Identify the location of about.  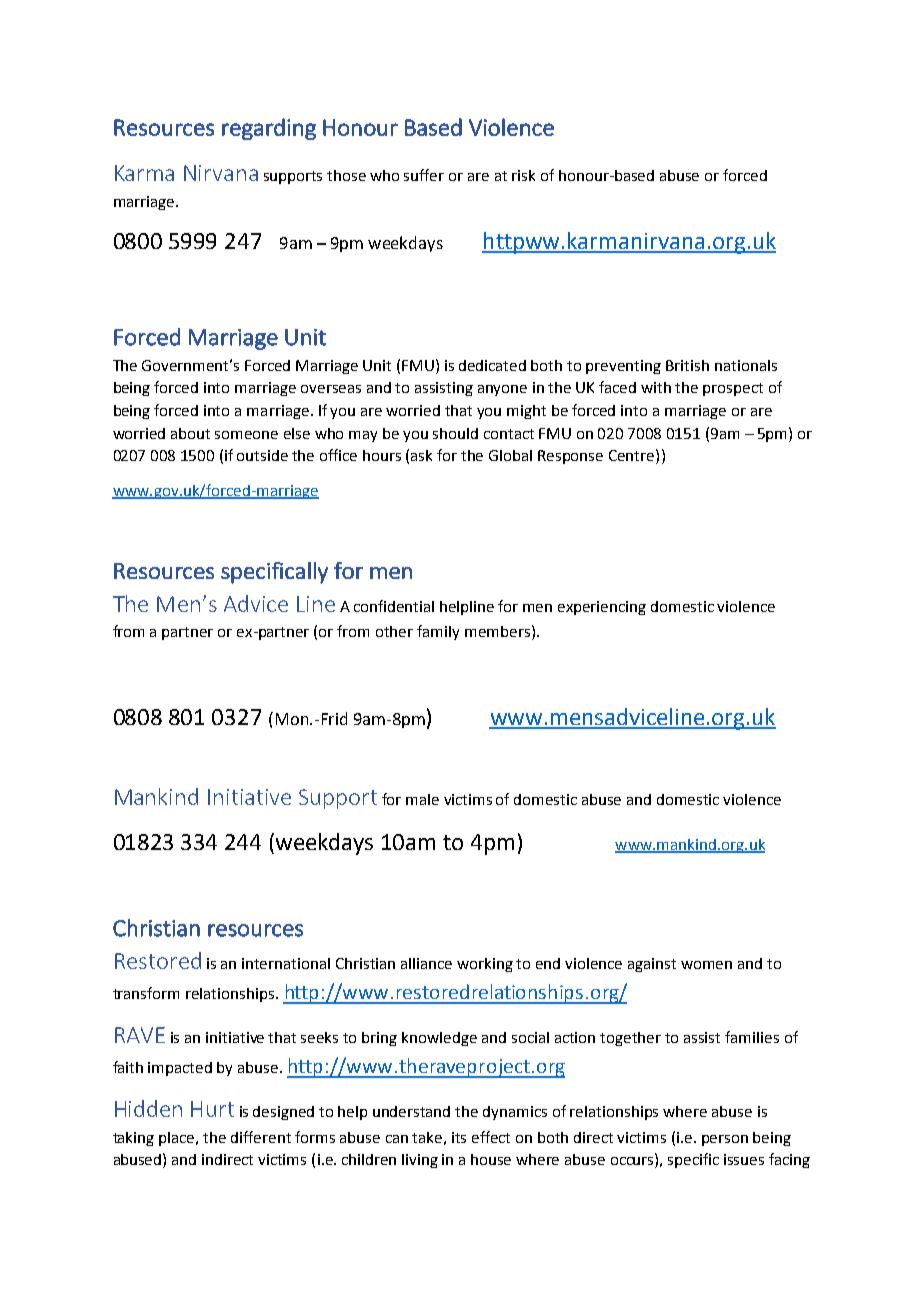
(190, 433).
